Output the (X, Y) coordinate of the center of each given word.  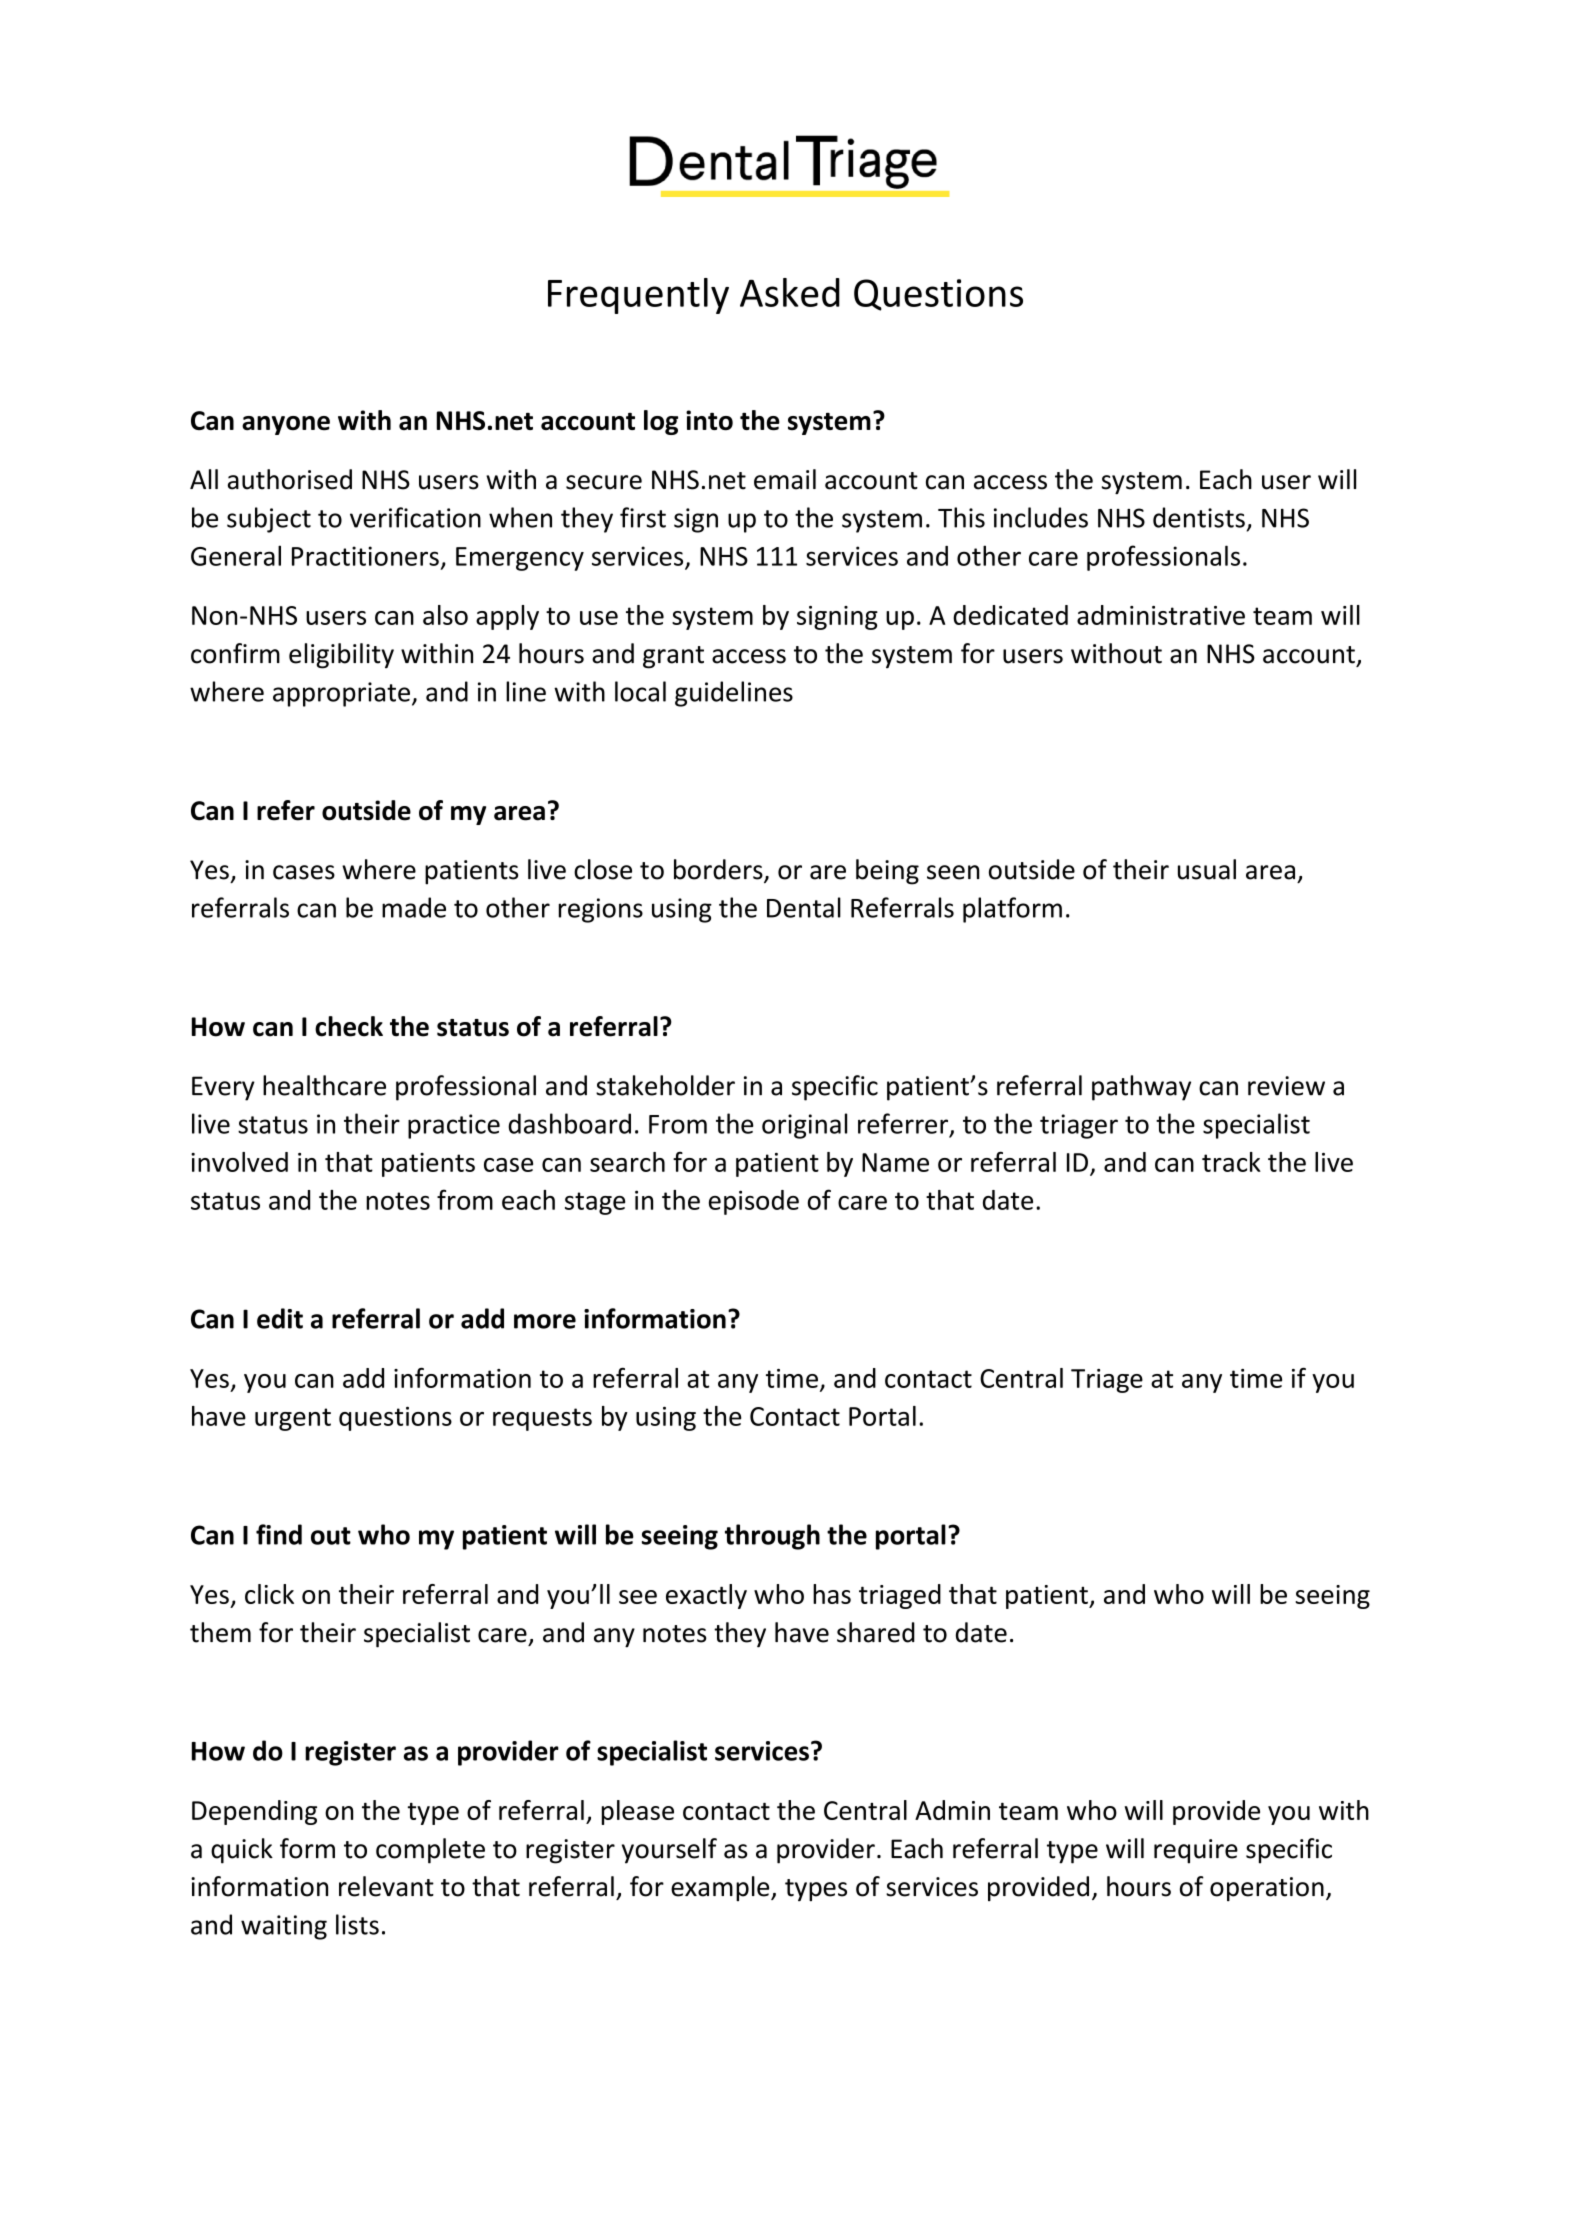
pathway (1141, 1088)
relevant (386, 1886)
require (1196, 1851)
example (721, 1888)
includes (1041, 517)
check (349, 1026)
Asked (790, 292)
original (804, 1126)
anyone (286, 425)
